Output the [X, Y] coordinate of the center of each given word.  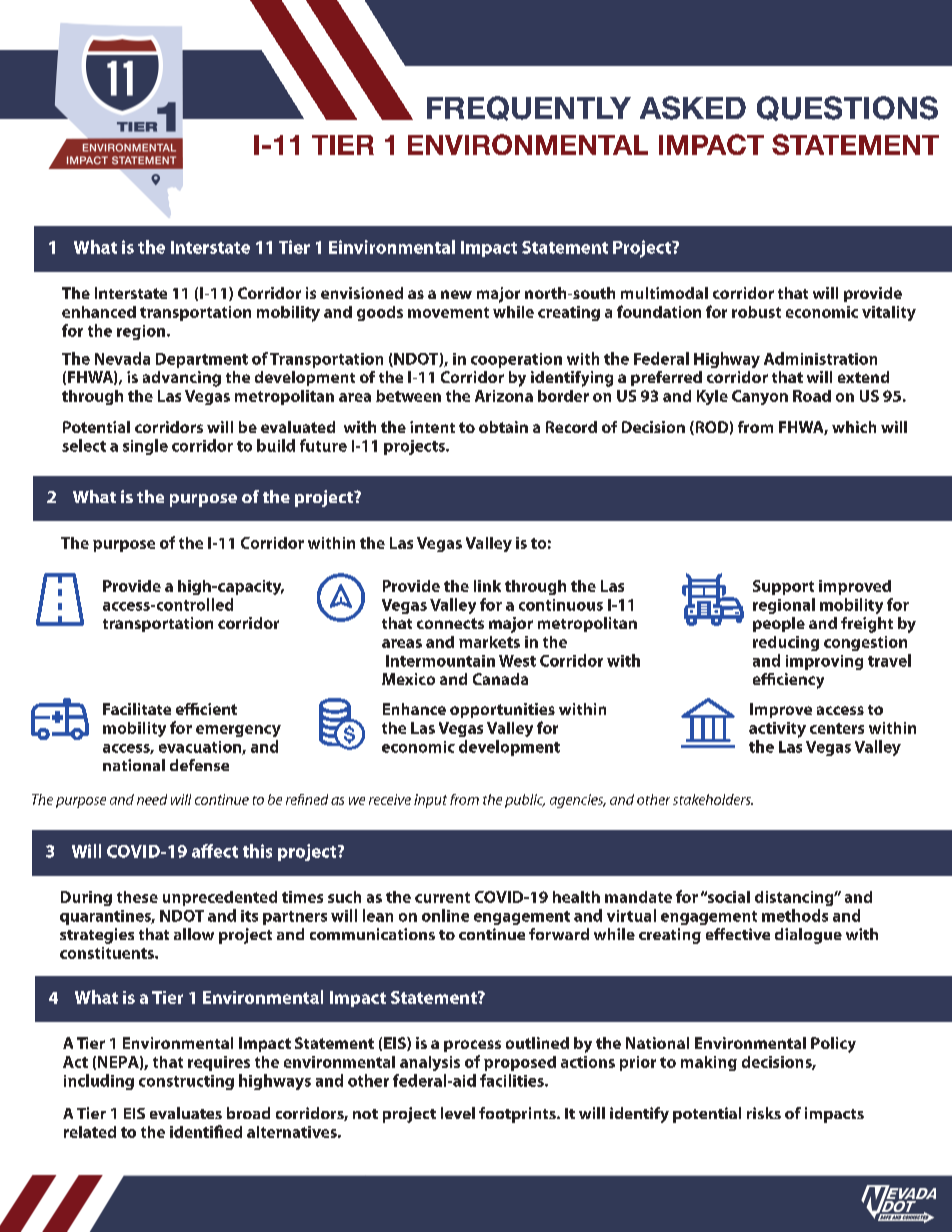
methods [795, 915]
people [779, 624]
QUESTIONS [847, 108]
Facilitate [137, 709]
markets [489, 642]
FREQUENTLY [529, 108]
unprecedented [220, 898]
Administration [820, 358]
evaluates [186, 1113]
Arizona [504, 396]
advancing [182, 379]
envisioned [362, 293]
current [442, 897]
